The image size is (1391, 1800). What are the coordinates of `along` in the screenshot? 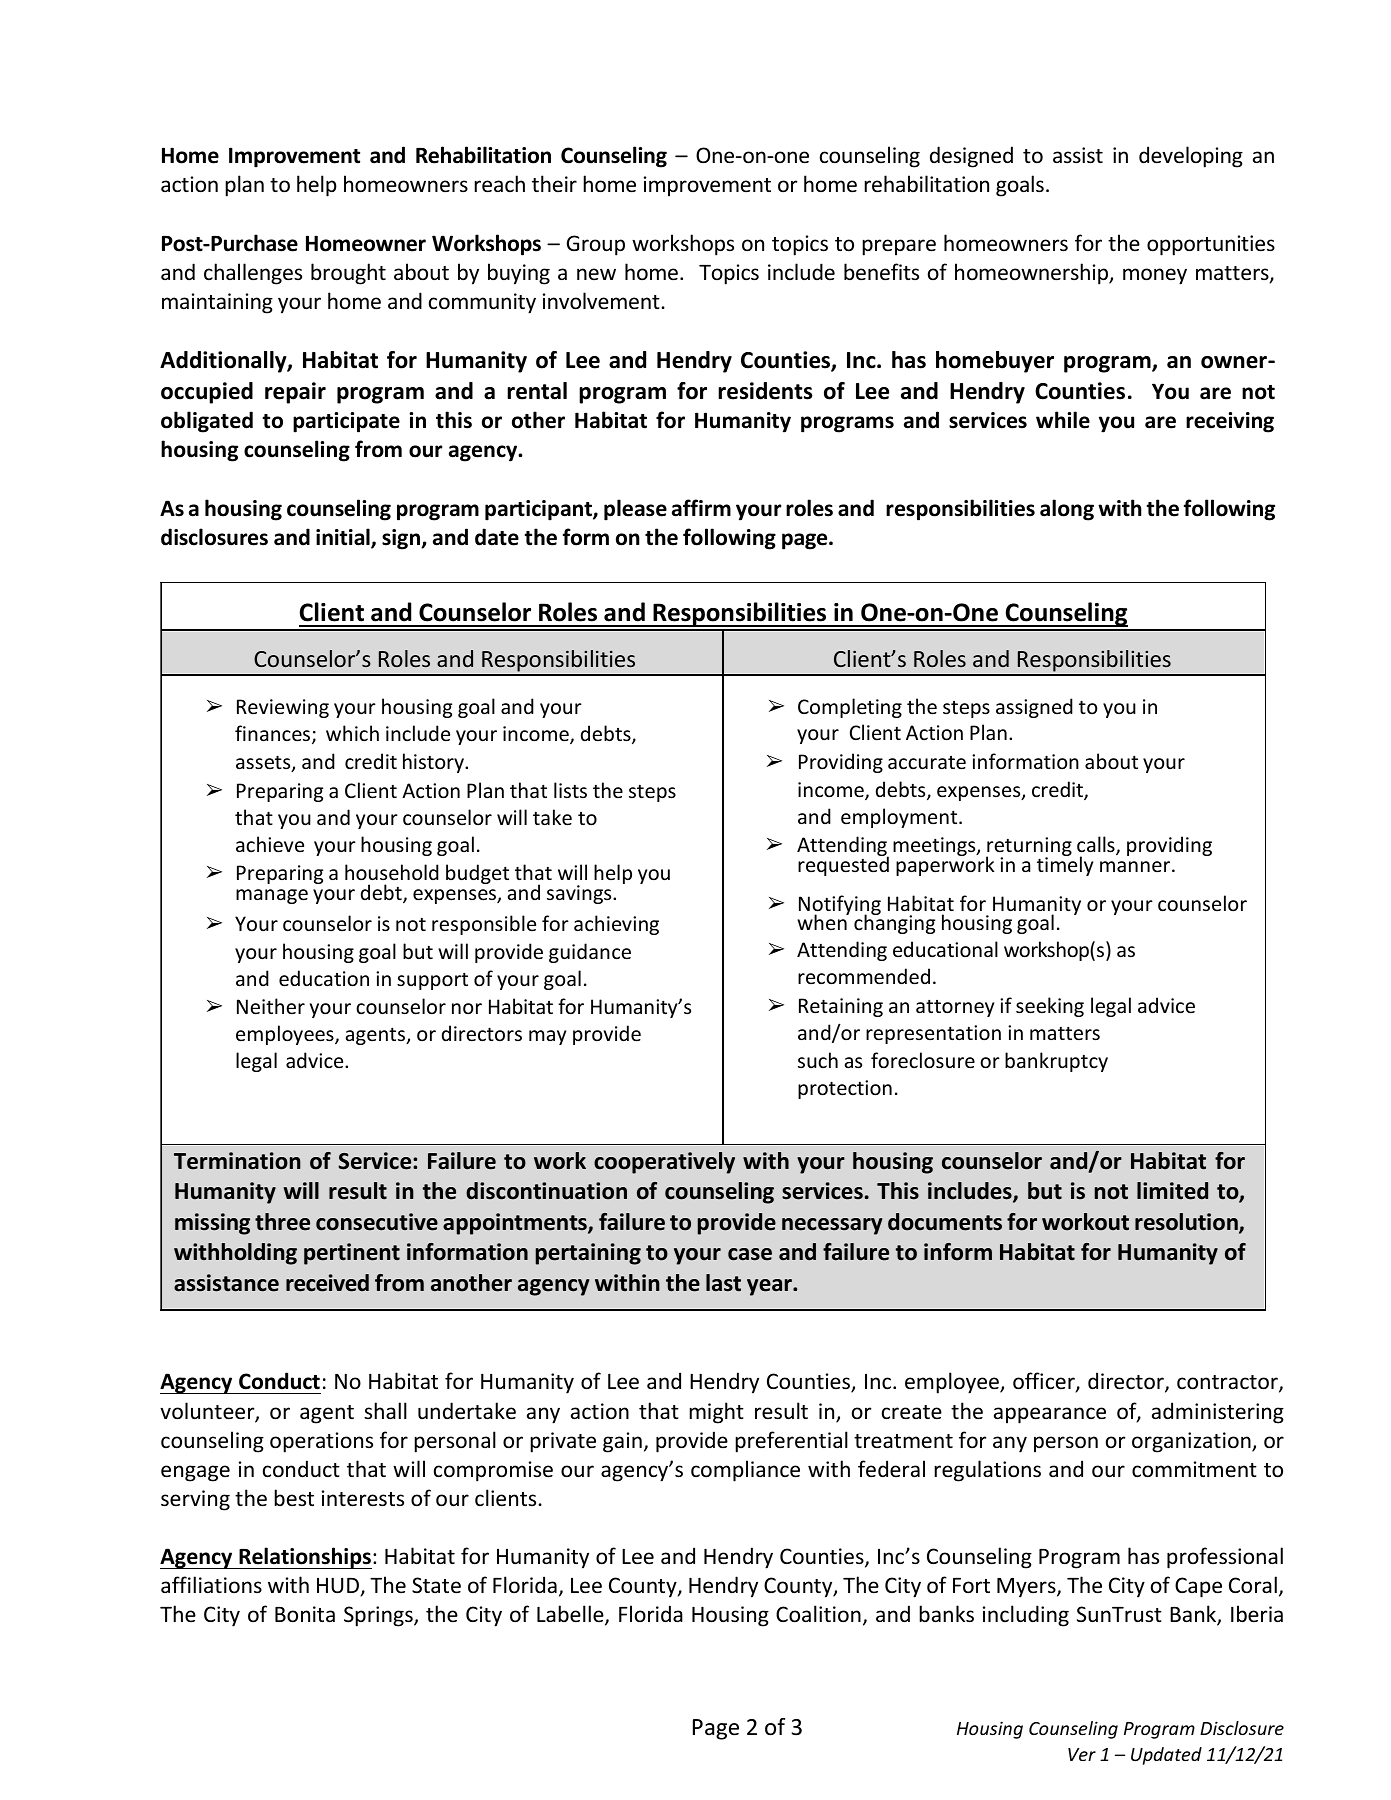 It's located at (1067, 510).
